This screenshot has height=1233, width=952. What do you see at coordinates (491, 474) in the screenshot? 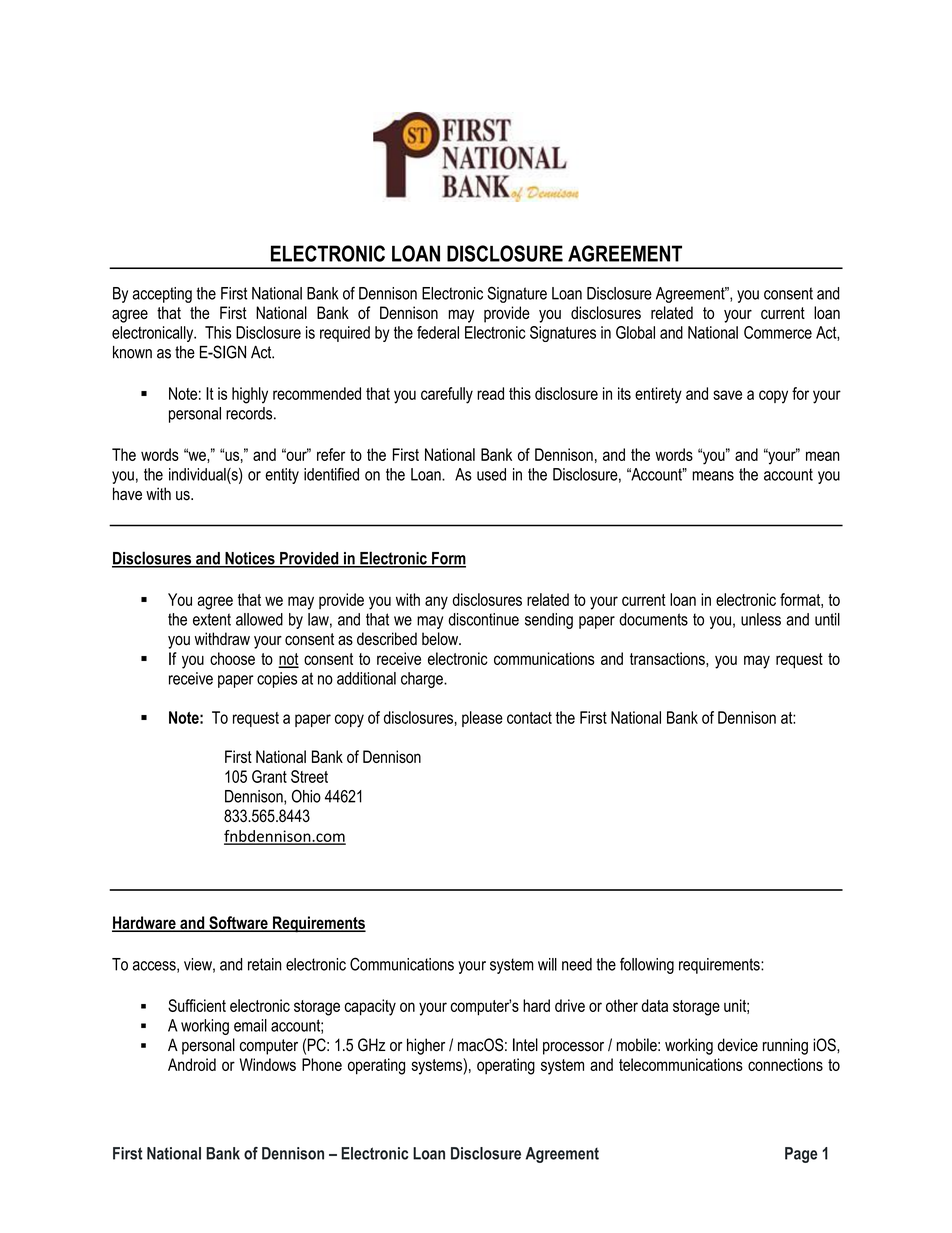
I see `used` at bounding box center [491, 474].
